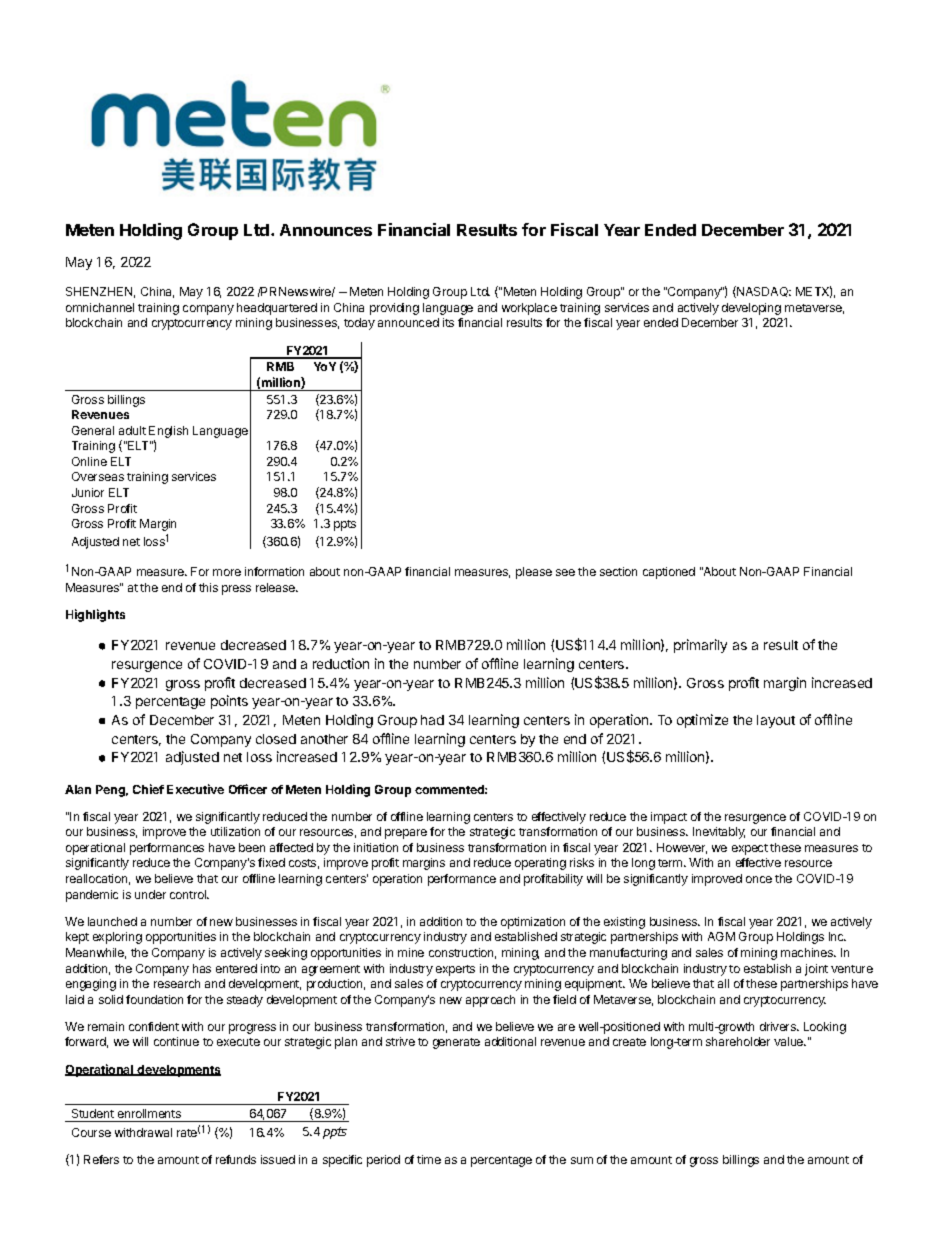 The width and height of the screenshot is (952, 1233). Describe the element at coordinates (149, 1113) in the screenshot. I see `enrollments` at that location.
